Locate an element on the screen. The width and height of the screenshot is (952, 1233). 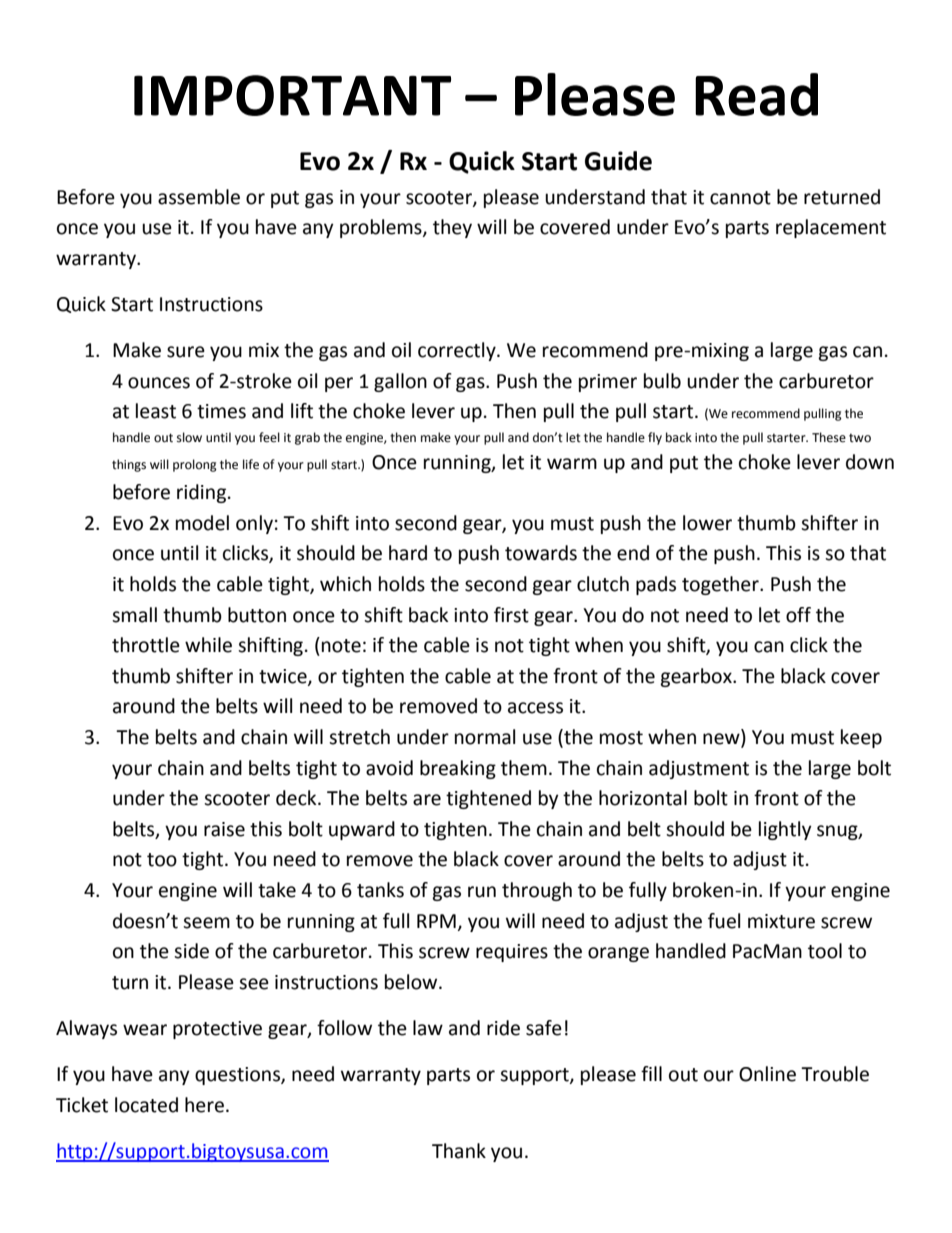
breaking is located at coordinates (458, 769).
